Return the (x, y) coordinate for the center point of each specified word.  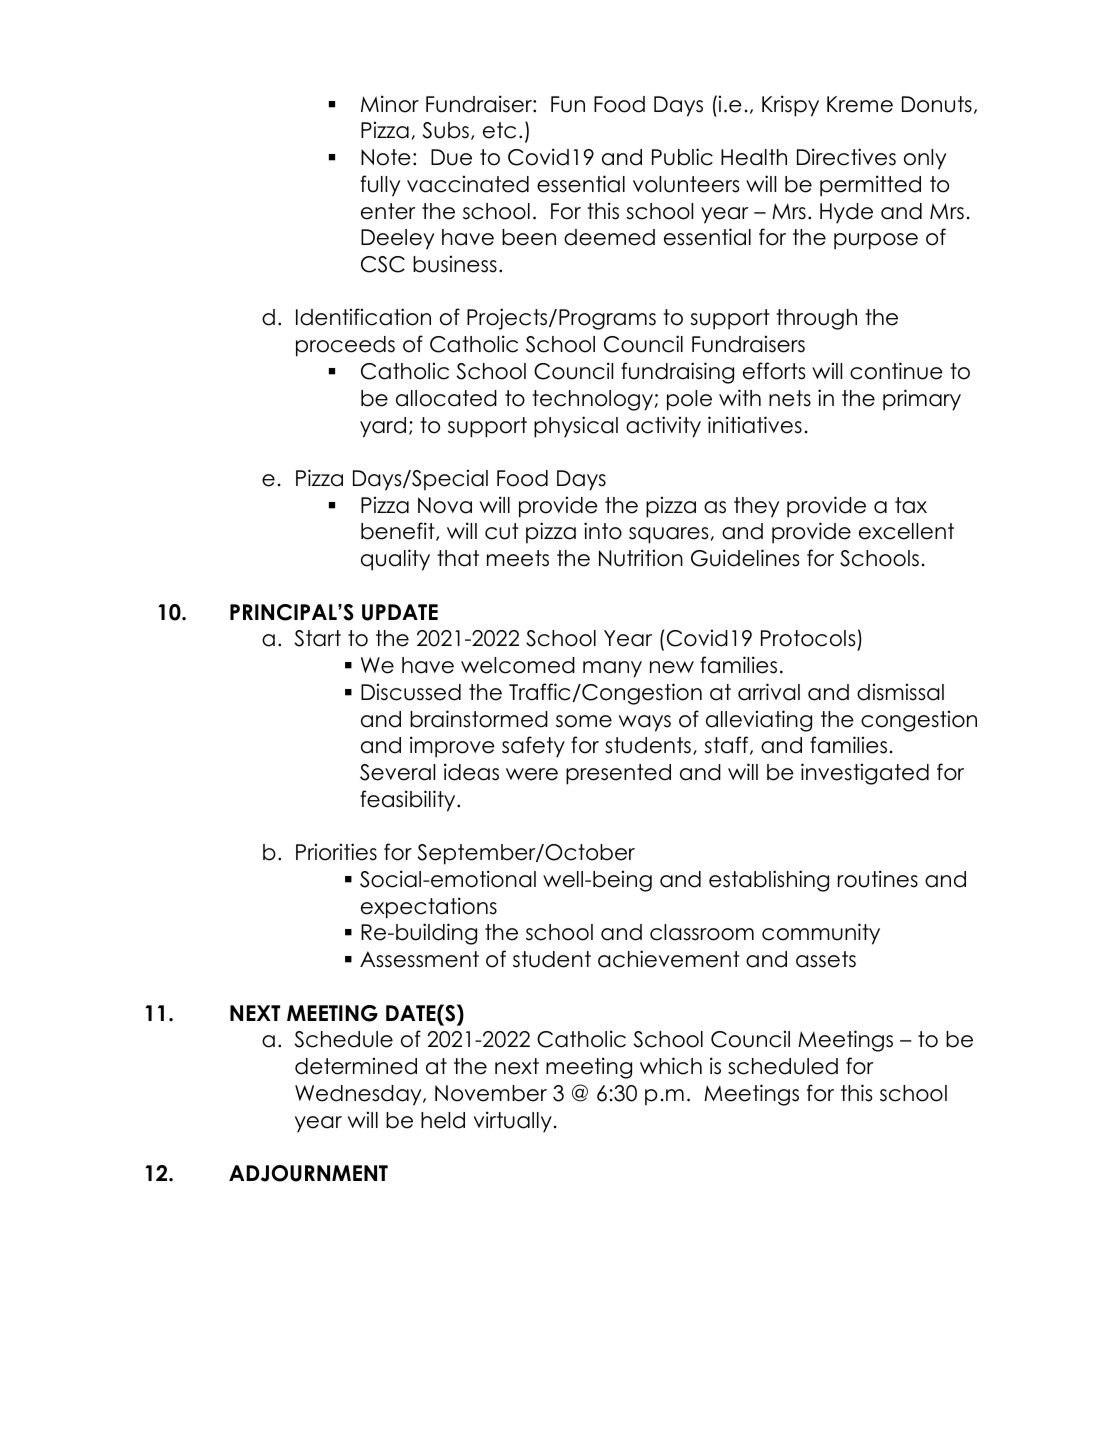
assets (826, 959)
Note (386, 157)
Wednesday (359, 1095)
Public (682, 157)
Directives (846, 157)
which (671, 1066)
